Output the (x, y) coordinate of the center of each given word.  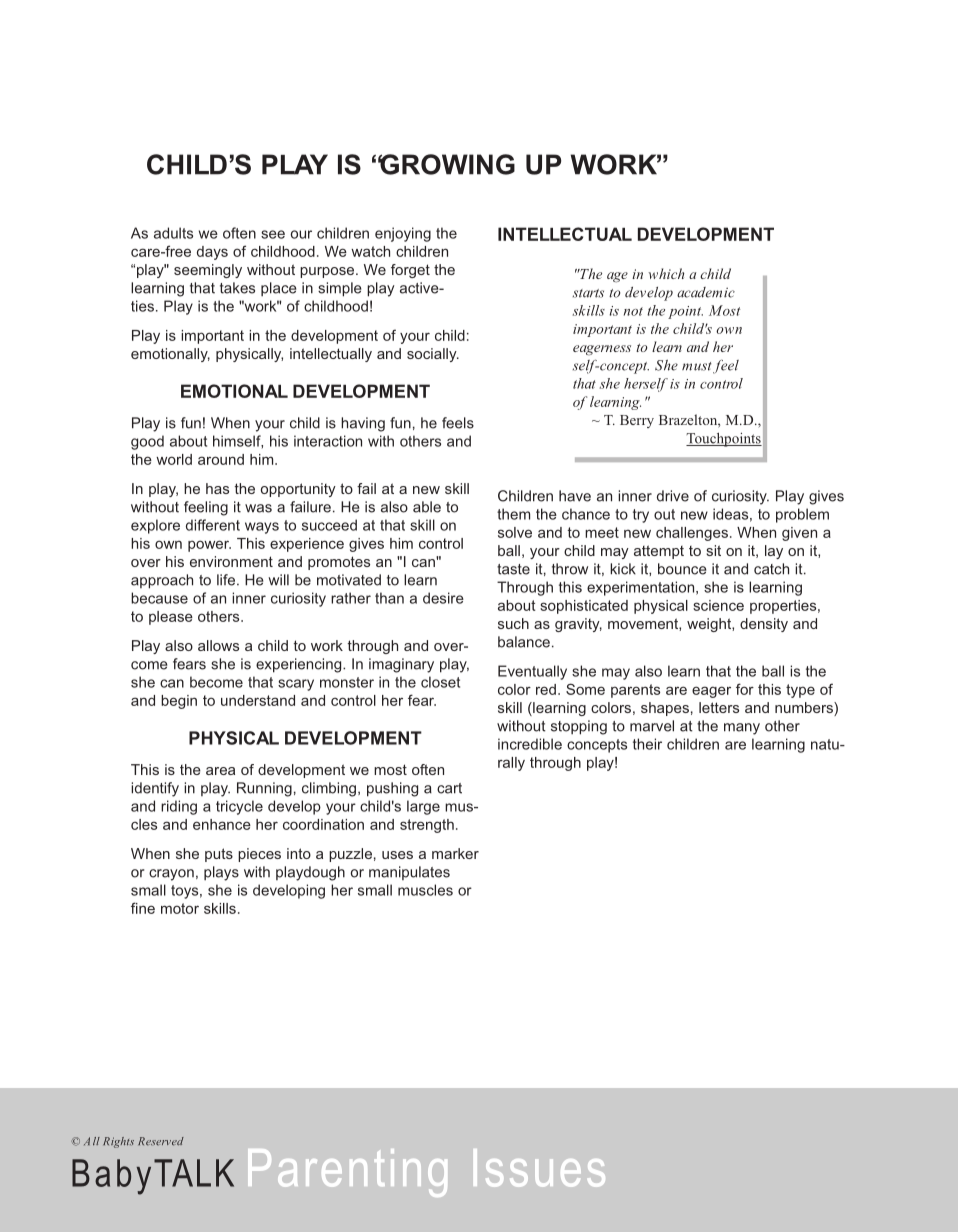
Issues (539, 1168)
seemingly (208, 271)
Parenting (347, 1173)
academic (706, 292)
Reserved (161, 1141)
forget (410, 271)
